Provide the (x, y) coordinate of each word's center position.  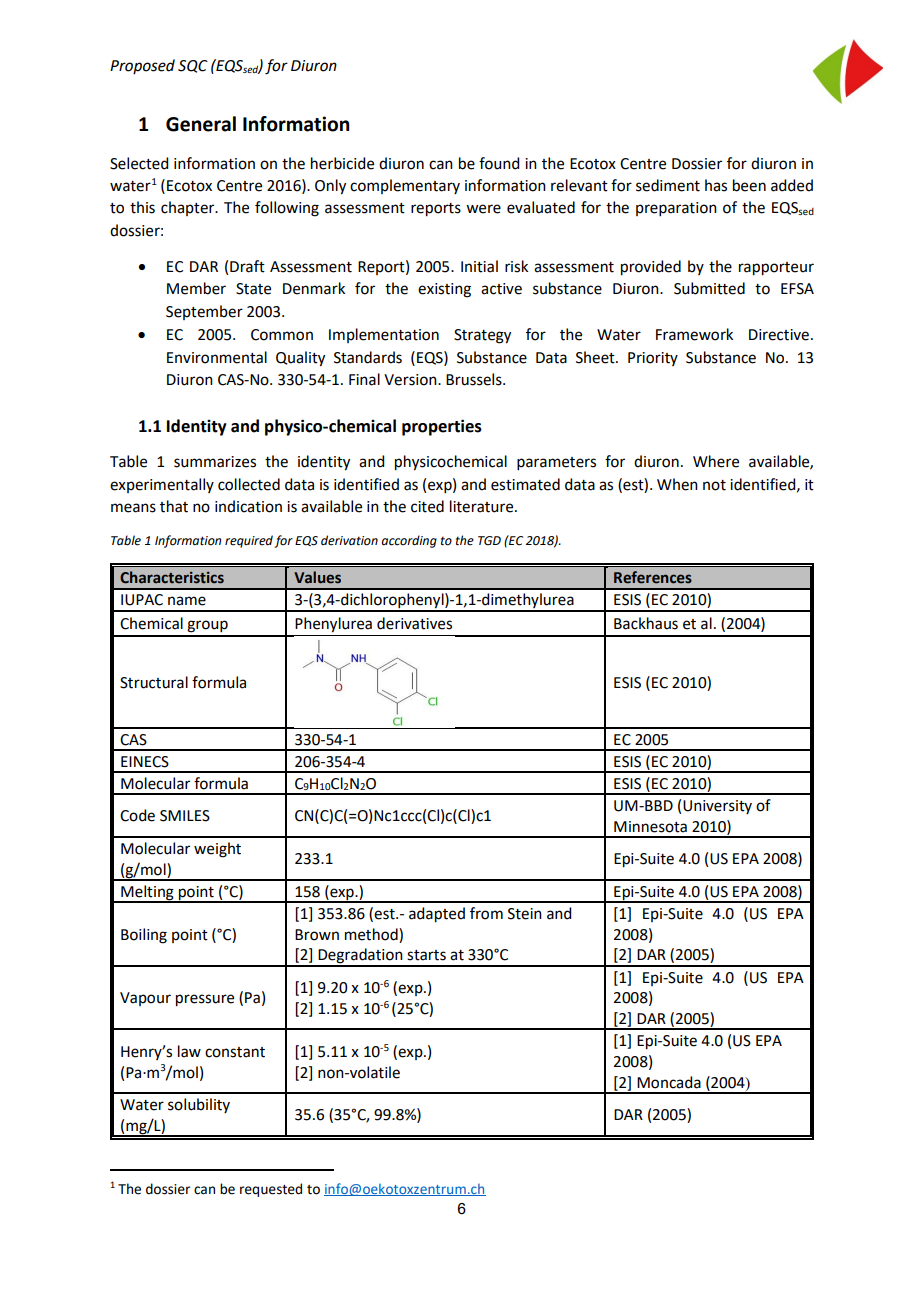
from (486, 913)
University (717, 807)
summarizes (215, 462)
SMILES (185, 816)
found (499, 163)
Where (716, 461)
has (716, 185)
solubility (199, 1105)
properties (442, 427)
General (201, 124)
